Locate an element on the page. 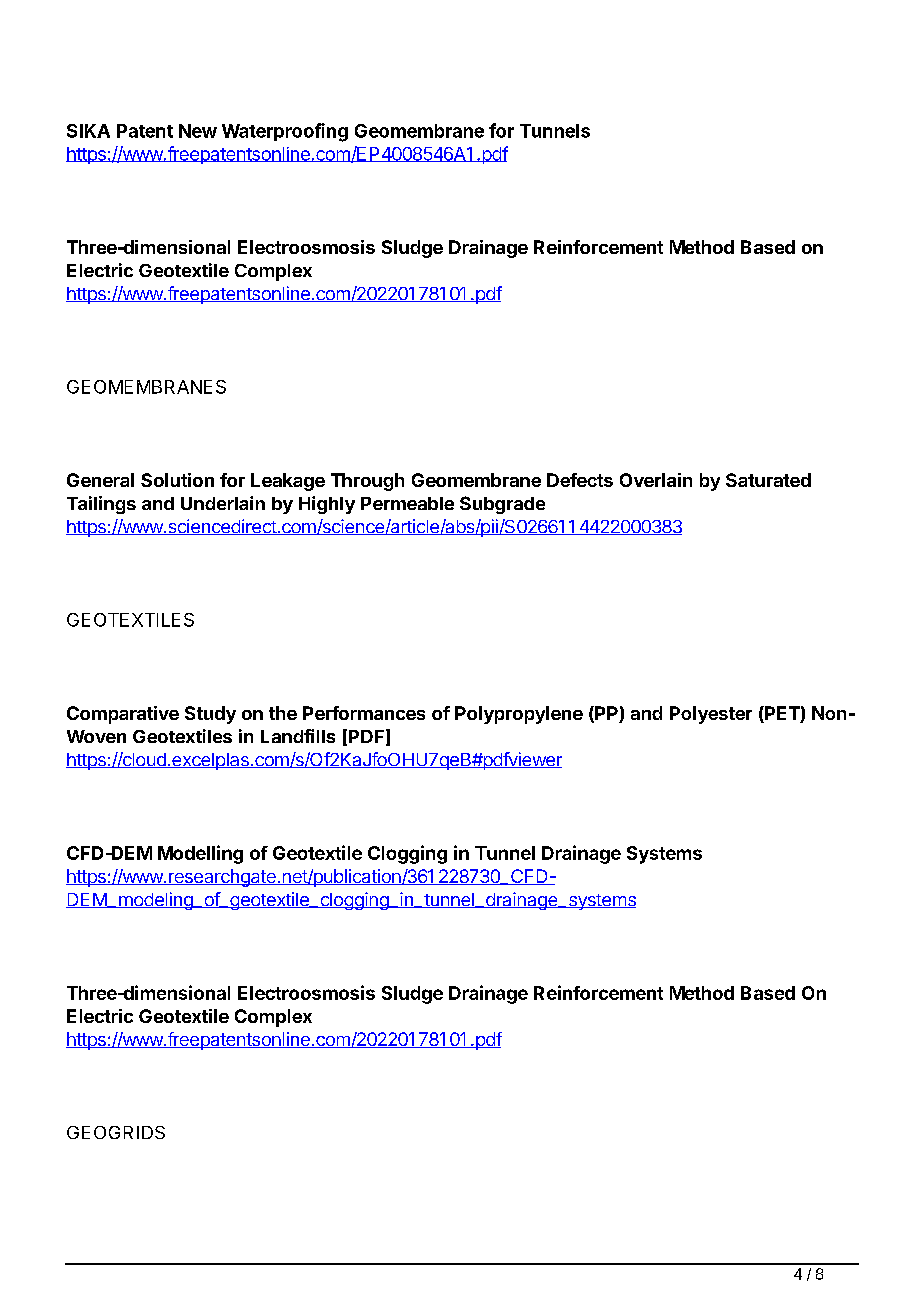  Defects is located at coordinates (580, 480).
